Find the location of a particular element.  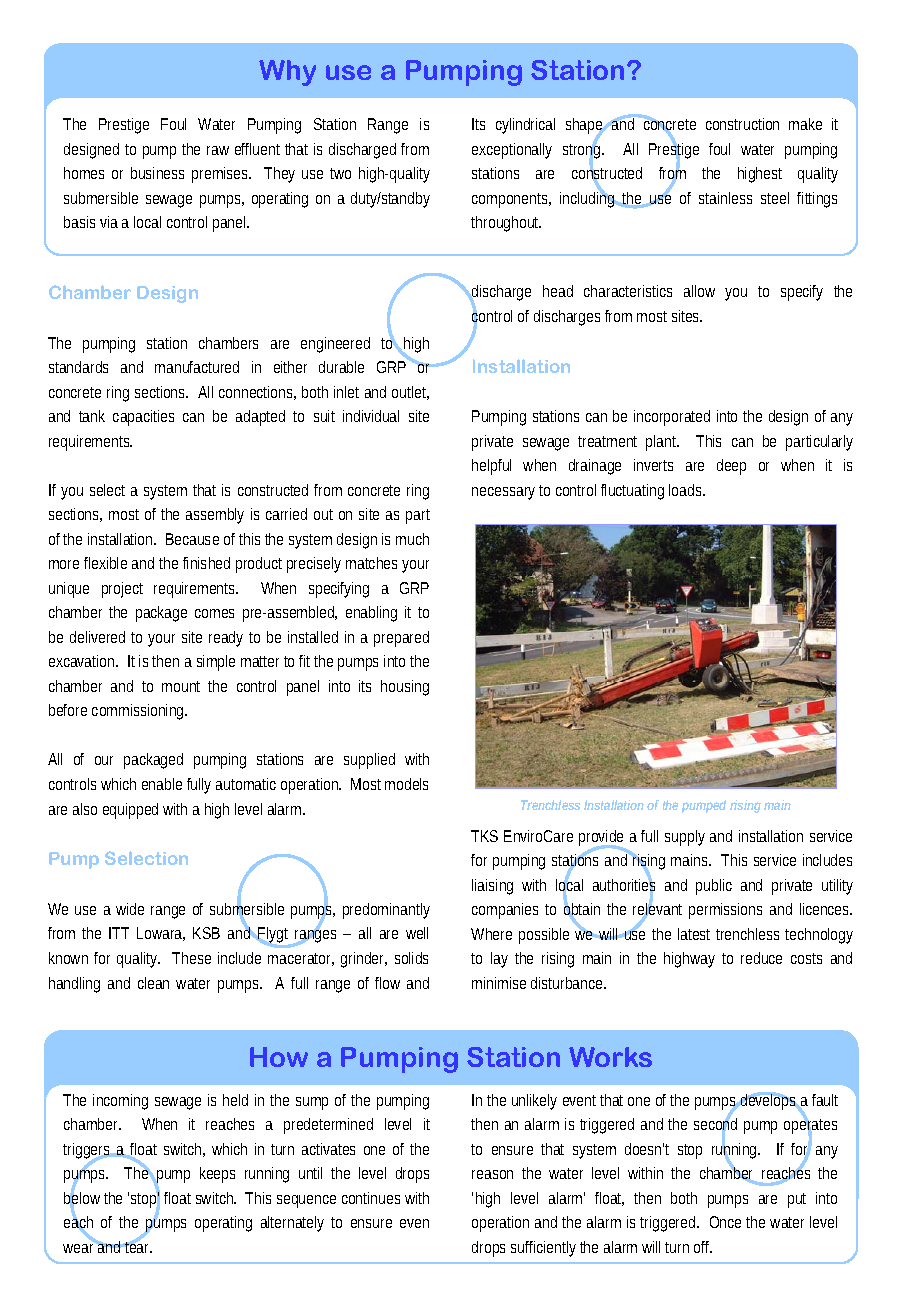

keeps is located at coordinates (217, 1175).
